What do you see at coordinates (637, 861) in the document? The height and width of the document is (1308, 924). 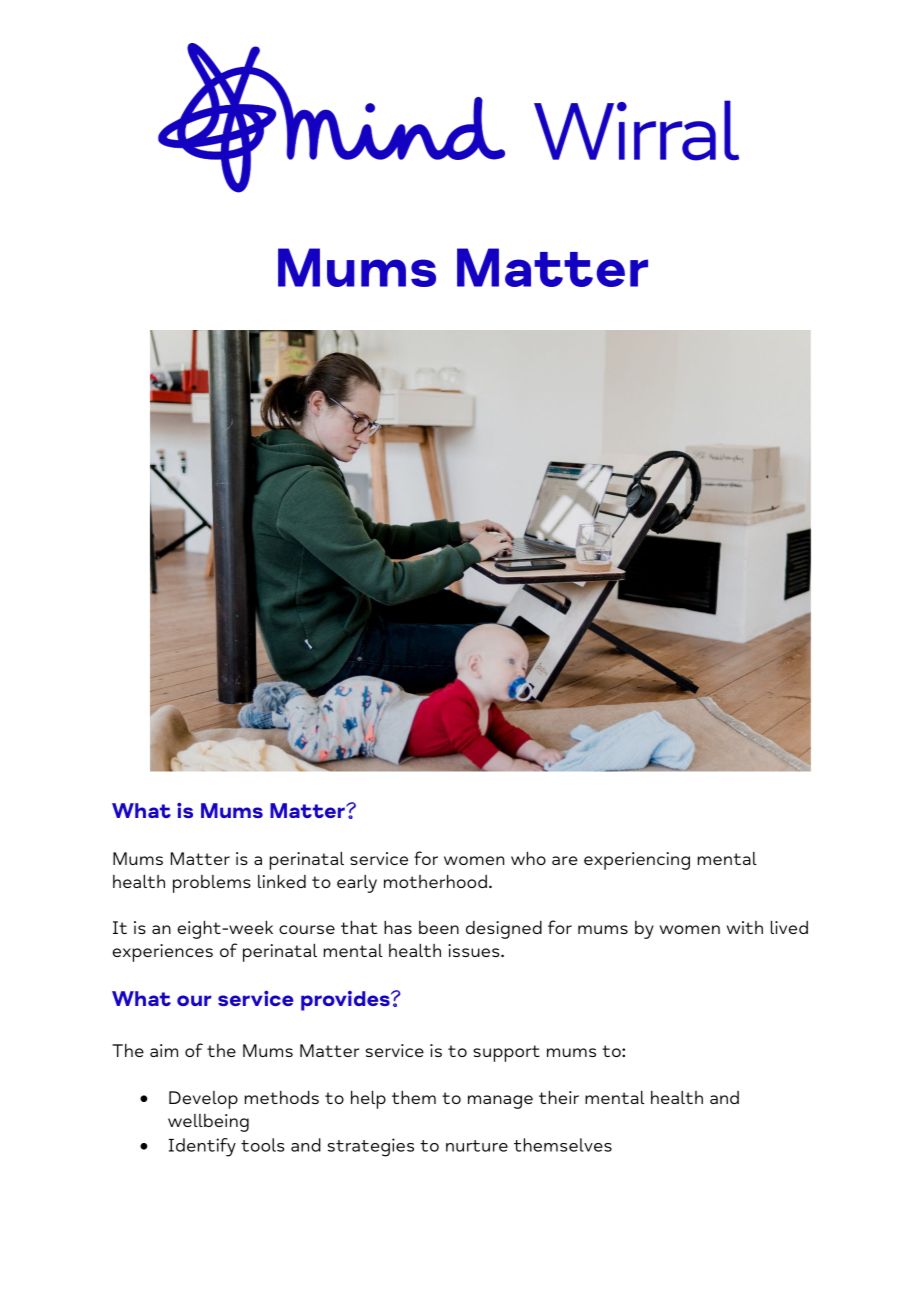 I see `experiencing` at bounding box center [637, 861].
